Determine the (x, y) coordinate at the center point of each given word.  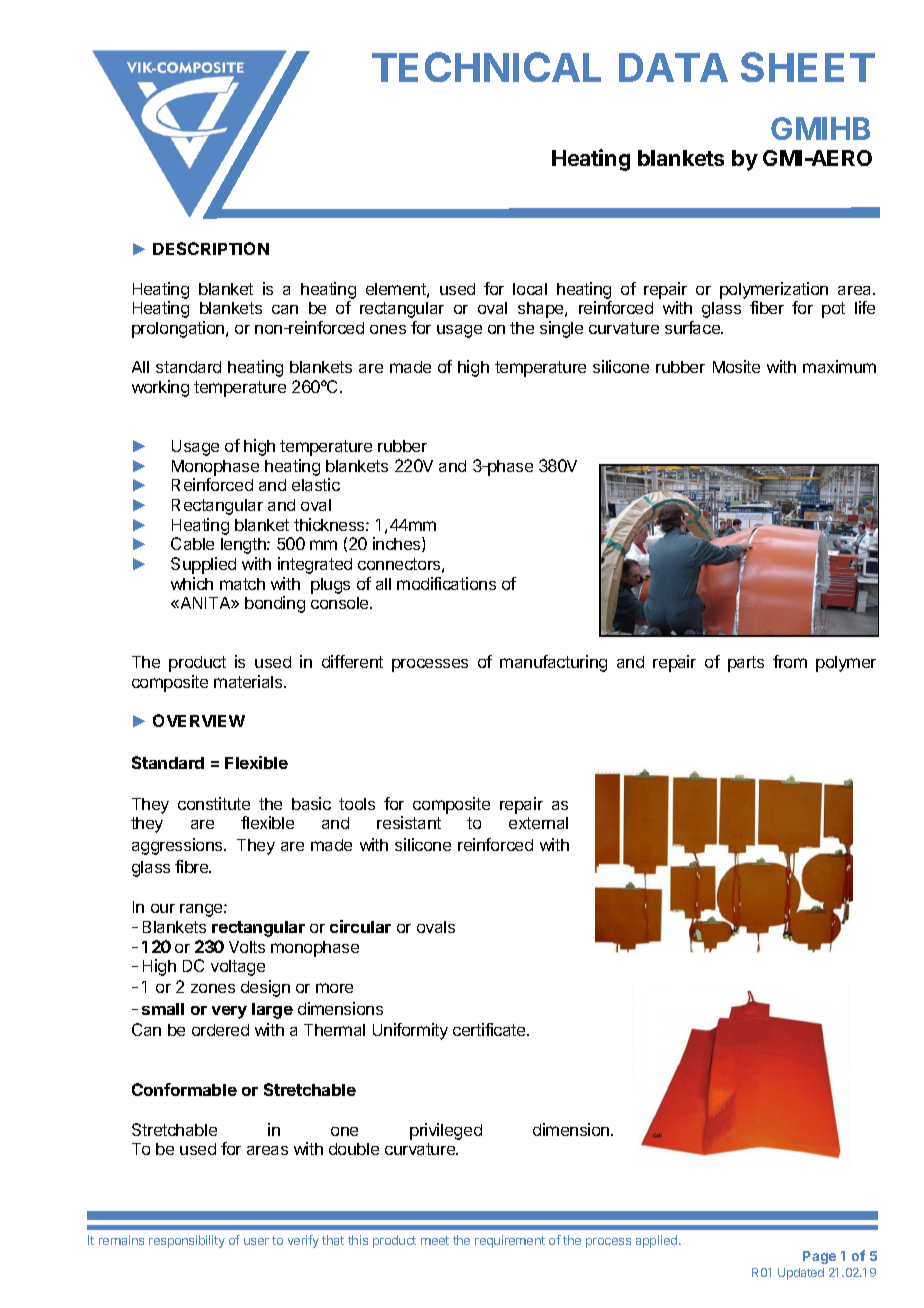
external (538, 823)
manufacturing (553, 663)
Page (819, 1257)
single (561, 329)
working (160, 388)
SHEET (808, 67)
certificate (490, 1029)
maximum (839, 366)
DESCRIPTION (211, 248)
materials (249, 681)
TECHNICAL (486, 67)
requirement (510, 1241)
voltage (238, 968)
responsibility (187, 1241)
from (790, 661)
